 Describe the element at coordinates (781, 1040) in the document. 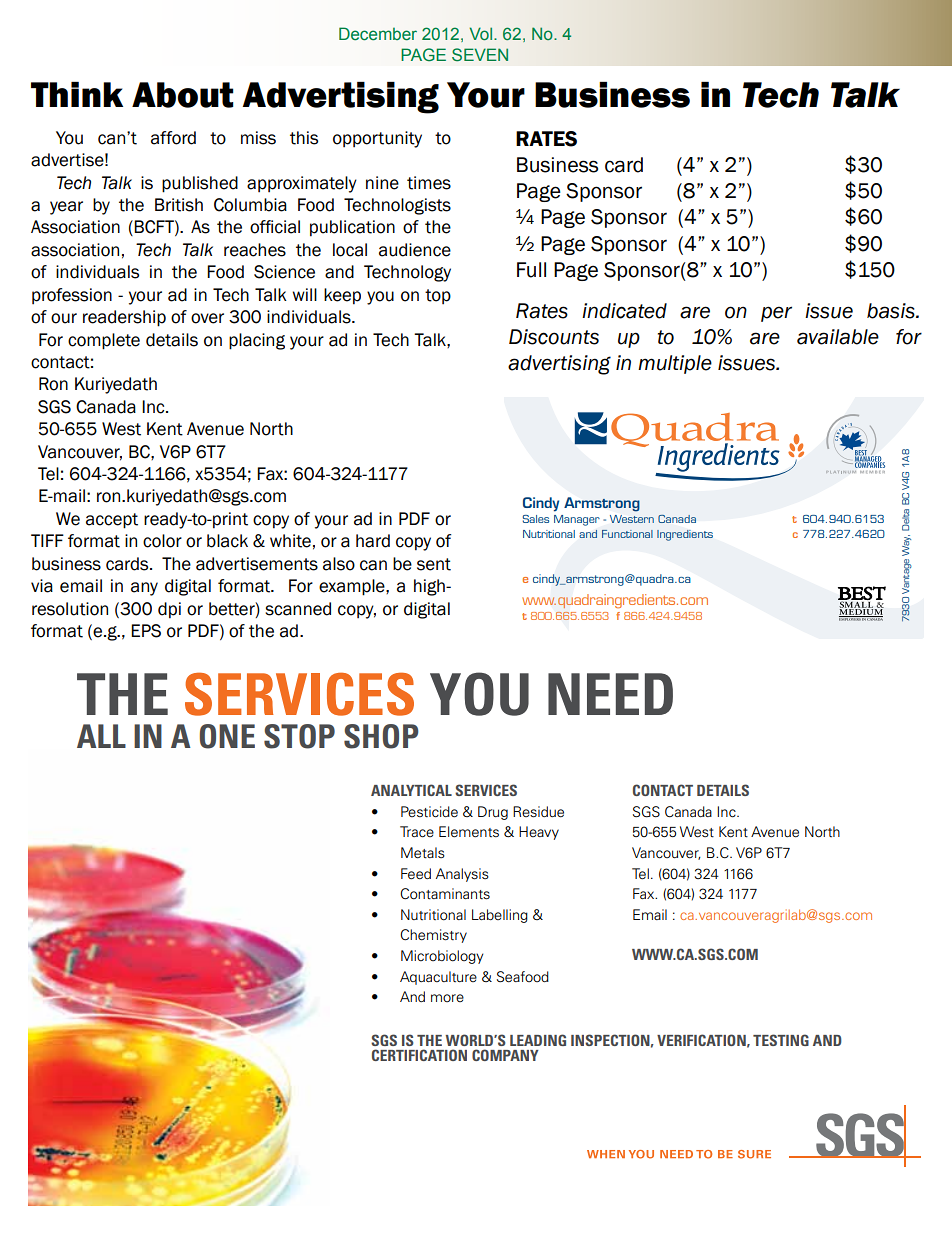

I see `TESTING` at that location.
